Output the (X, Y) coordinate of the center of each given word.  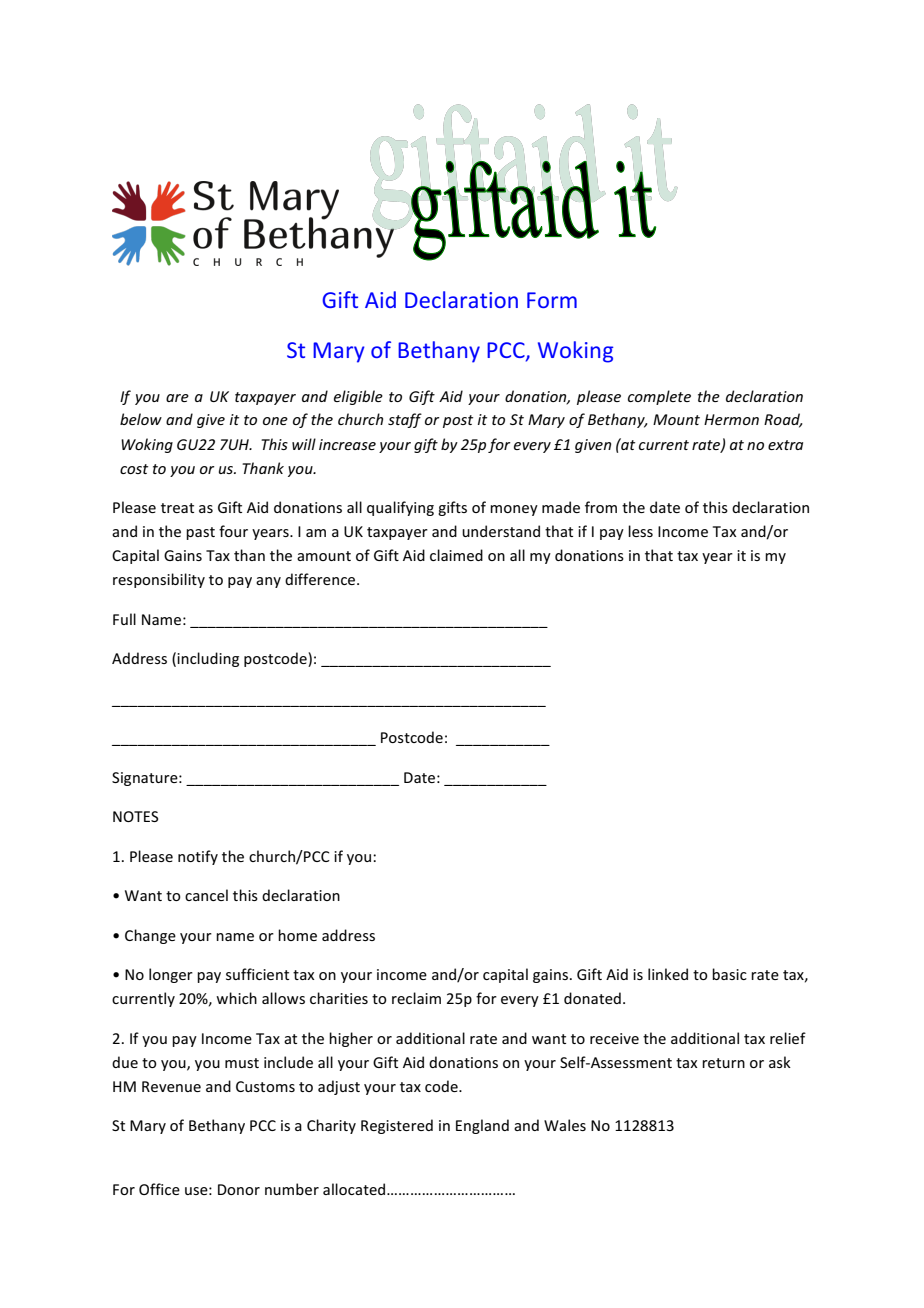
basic (729, 974)
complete (659, 397)
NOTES (135, 816)
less (640, 531)
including (208, 659)
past (200, 533)
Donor (239, 1189)
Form (552, 300)
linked (668, 974)
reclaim (416, 998)
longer (171, 975)
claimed (456, 555)
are (177, 398)
